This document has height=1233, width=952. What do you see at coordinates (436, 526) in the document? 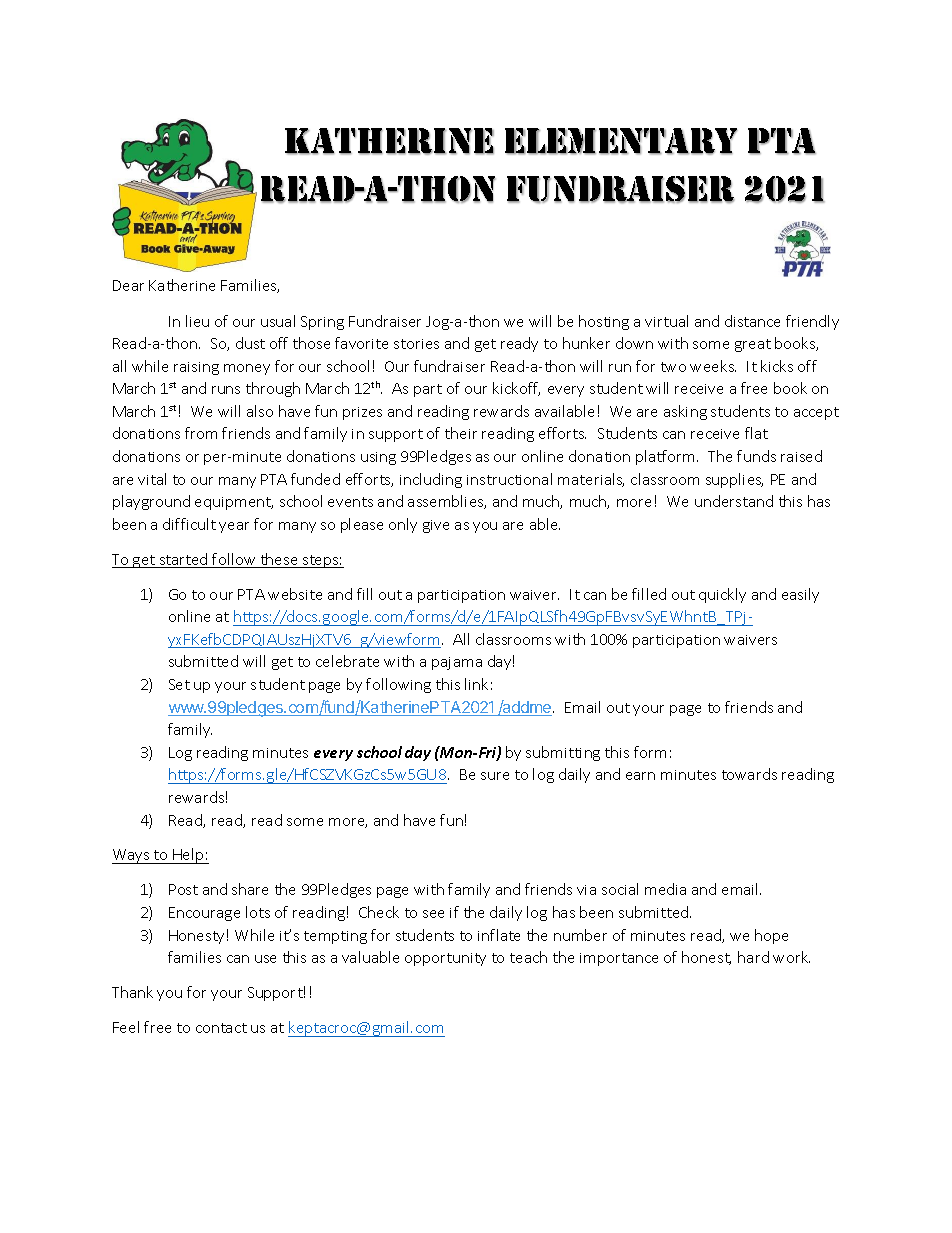
I see `give` at bounding box center [436, 526].
